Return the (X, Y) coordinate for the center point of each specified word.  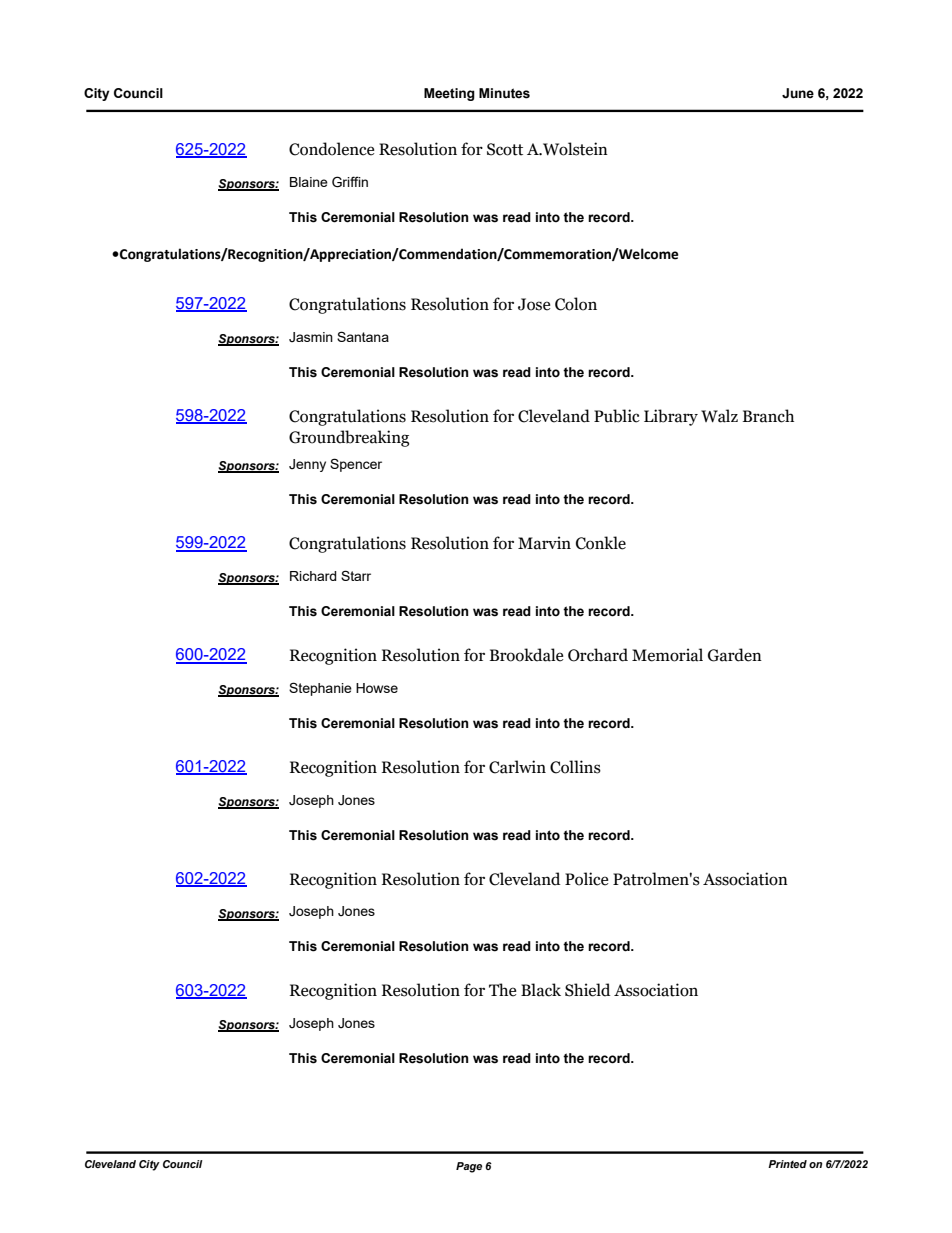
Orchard (598, 655)
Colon (576, 304)
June (798, 93)
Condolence (332, 149)
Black (541, 990)
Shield (588, 990)
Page (469, 1167)
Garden (735, 655)
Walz (719, 416)
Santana (363, 336)
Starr (356, 575)
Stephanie (320, 689)
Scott (505, 149)
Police (587, 879)
